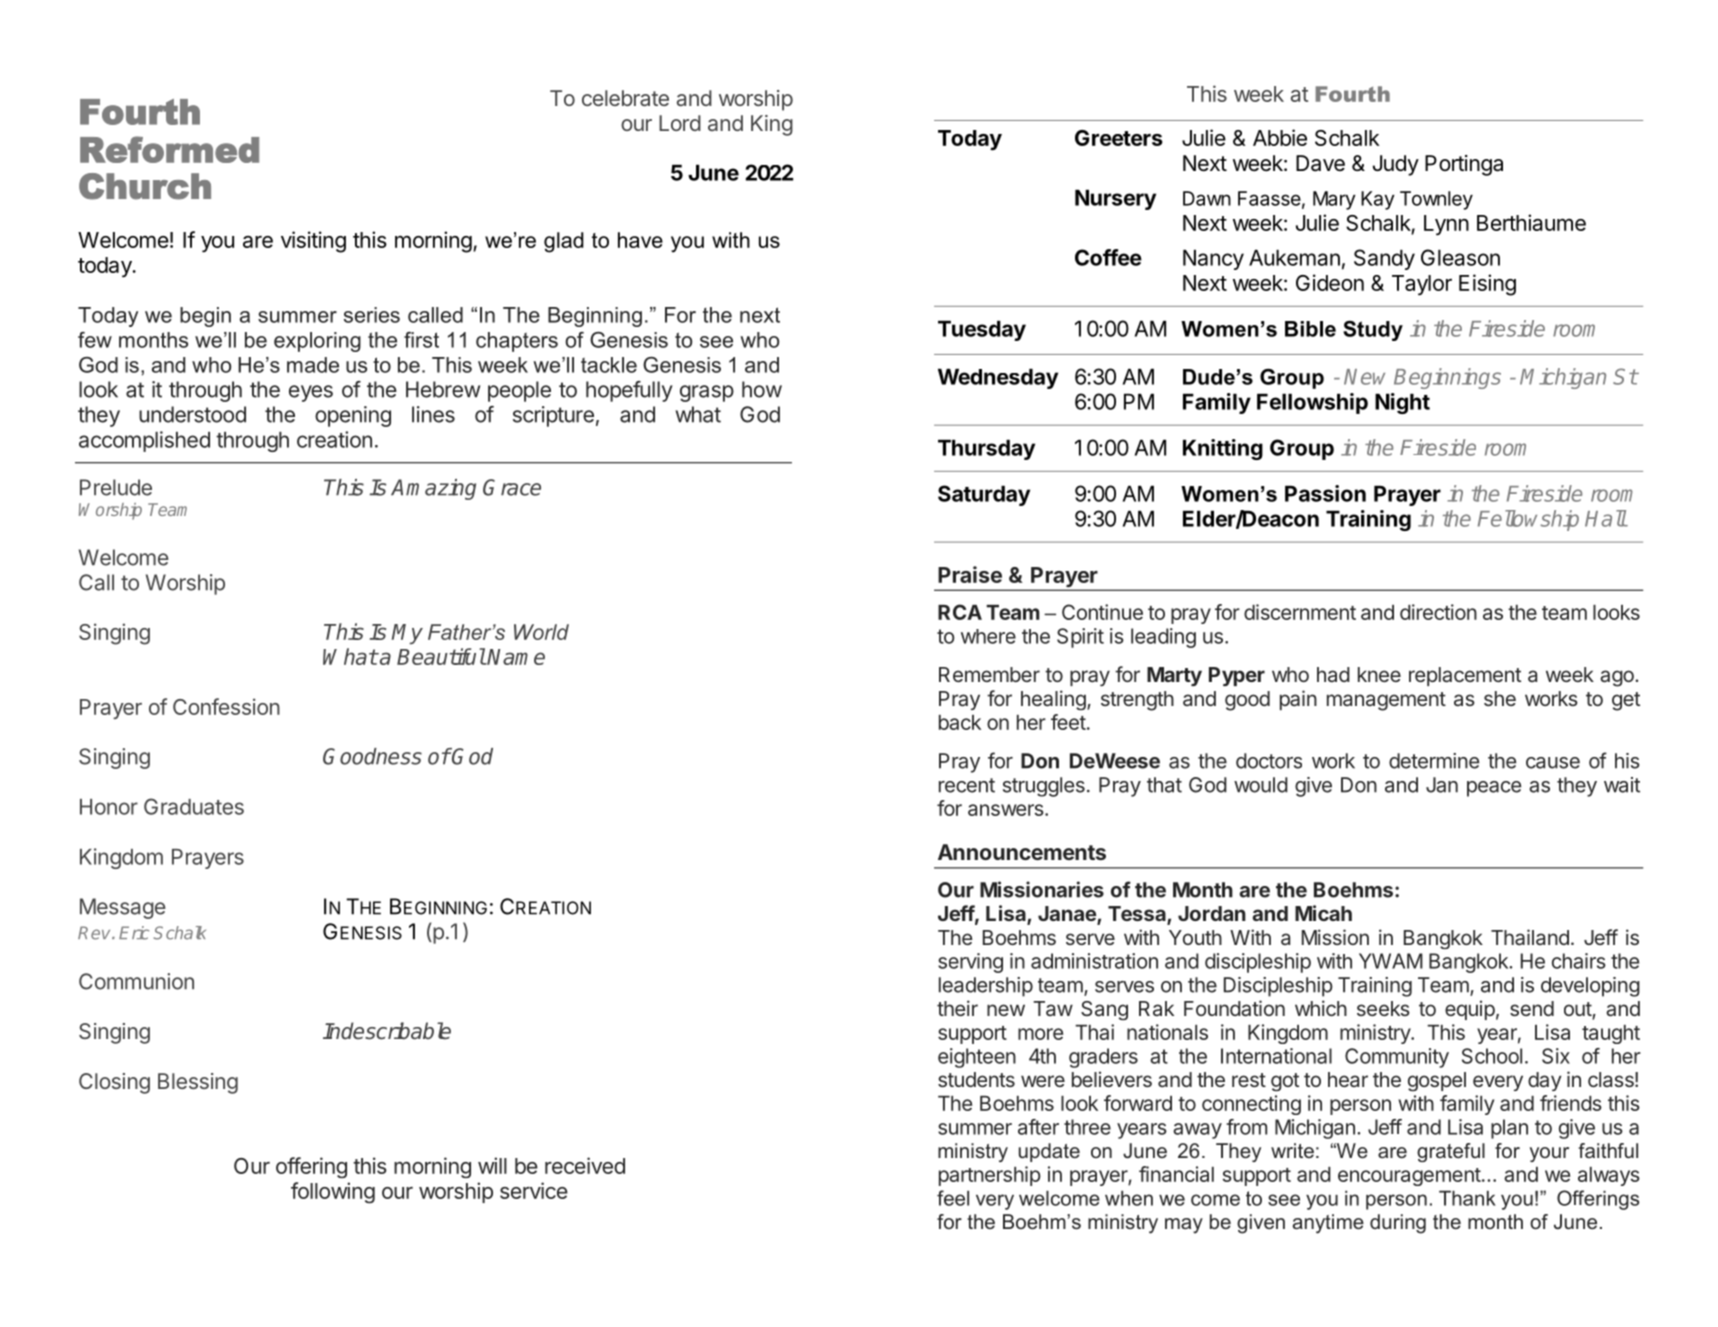 Image resolution: width=1718 pixels, height=1327 pixels. What do you see at coordinates (226, 706) in the screenshot?
I see `Confession` at bounding box center [226, 706].
